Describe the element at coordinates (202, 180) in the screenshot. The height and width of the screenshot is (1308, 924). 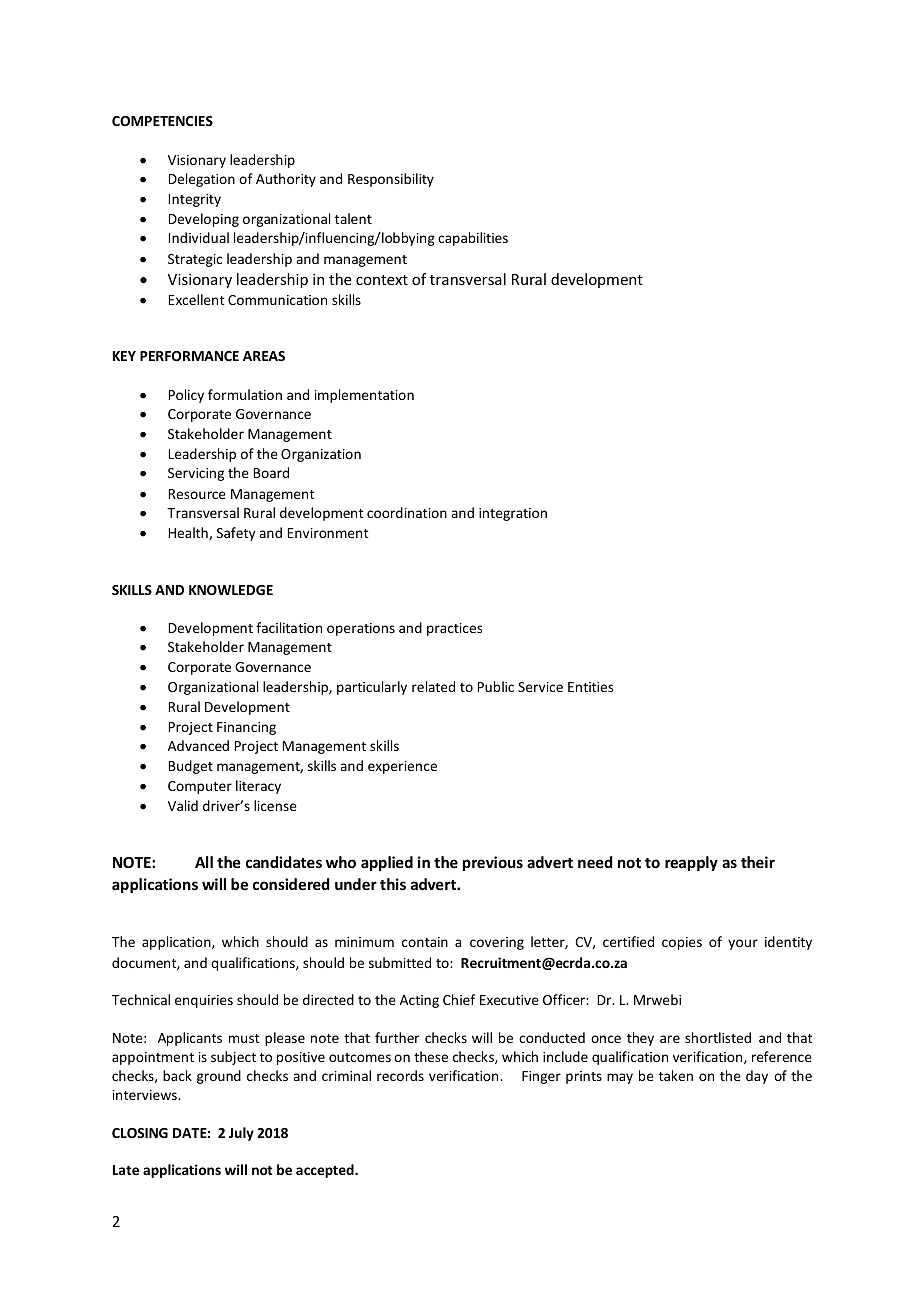
I see `Delegation` at that location.
